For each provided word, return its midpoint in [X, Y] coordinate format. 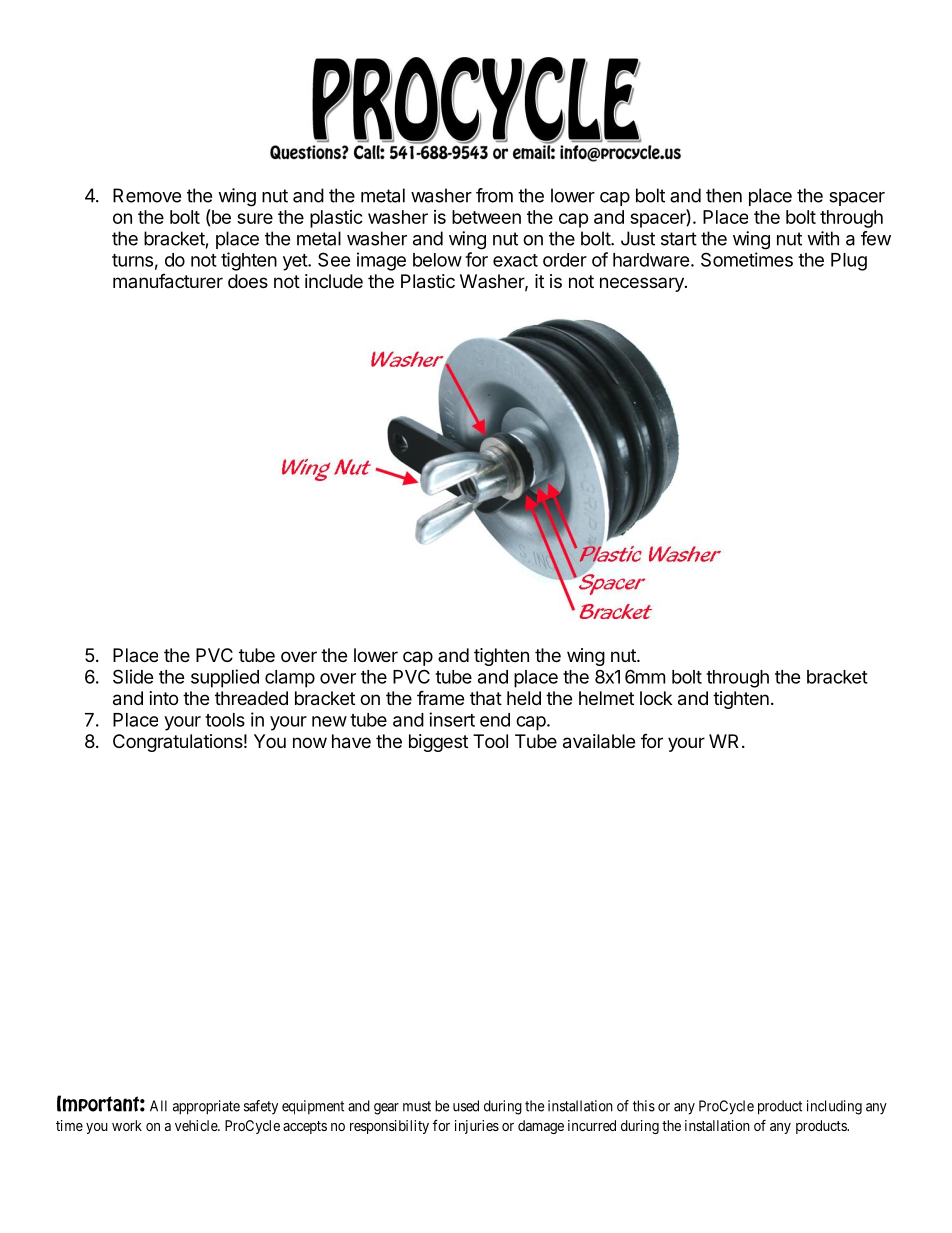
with [823, 238]
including [834, 1107]
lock [656, 698]
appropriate [206, 1107]
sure [255, 218]
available [599, 741]
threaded [251, 698]
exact [515, 260]
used [466, 1106]
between [486, 217]
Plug [849, 262]
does [248, 281]
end [495, 720]
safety [261, 1107]
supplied [225, 678]
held [524, 698]
